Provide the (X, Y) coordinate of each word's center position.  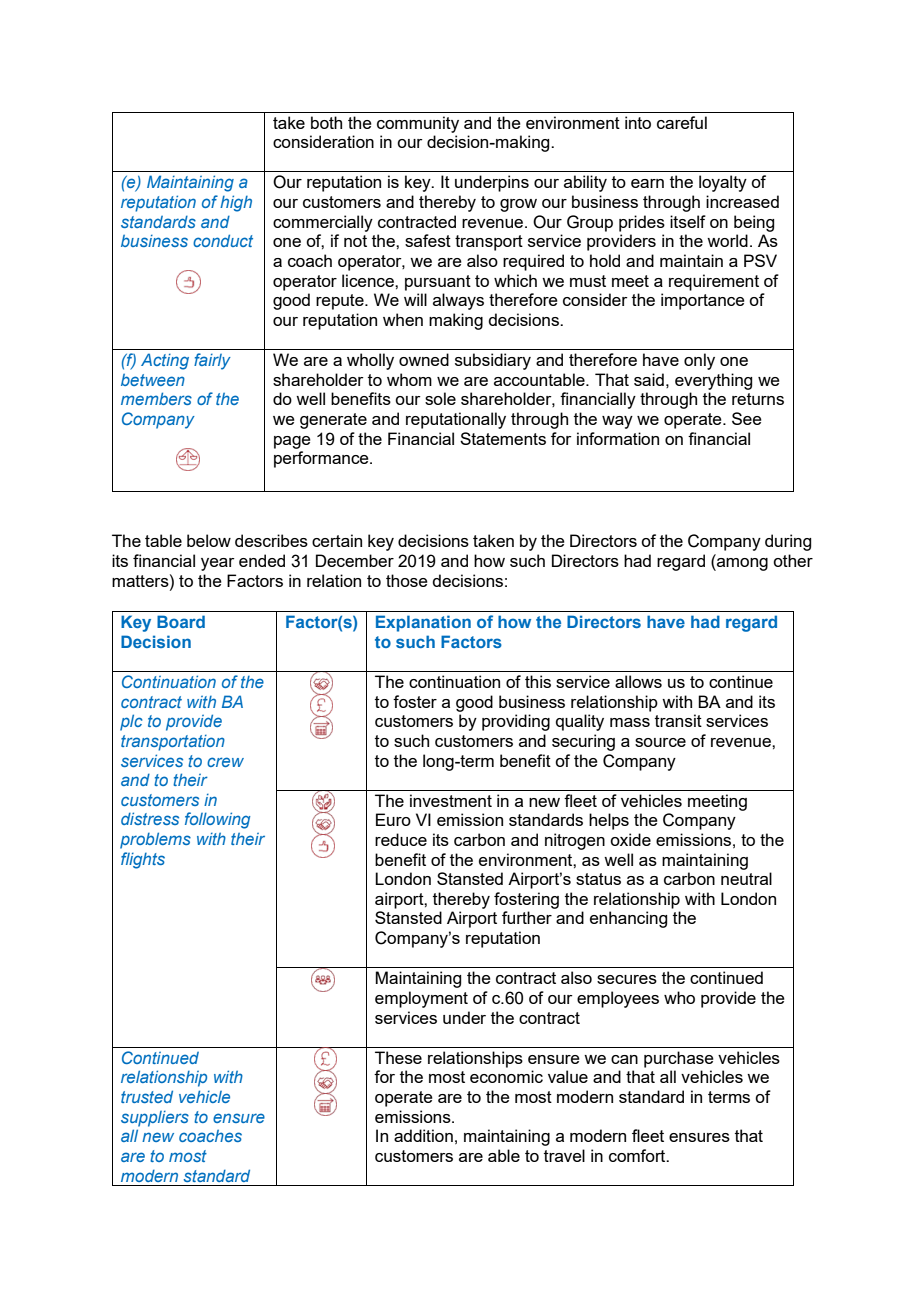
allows (638, 681)
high (236, 203)
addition (423, 1135)
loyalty (723, 183)
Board (181, 621)
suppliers (155, 1119)
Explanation (423, 623)
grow (518, 205)
